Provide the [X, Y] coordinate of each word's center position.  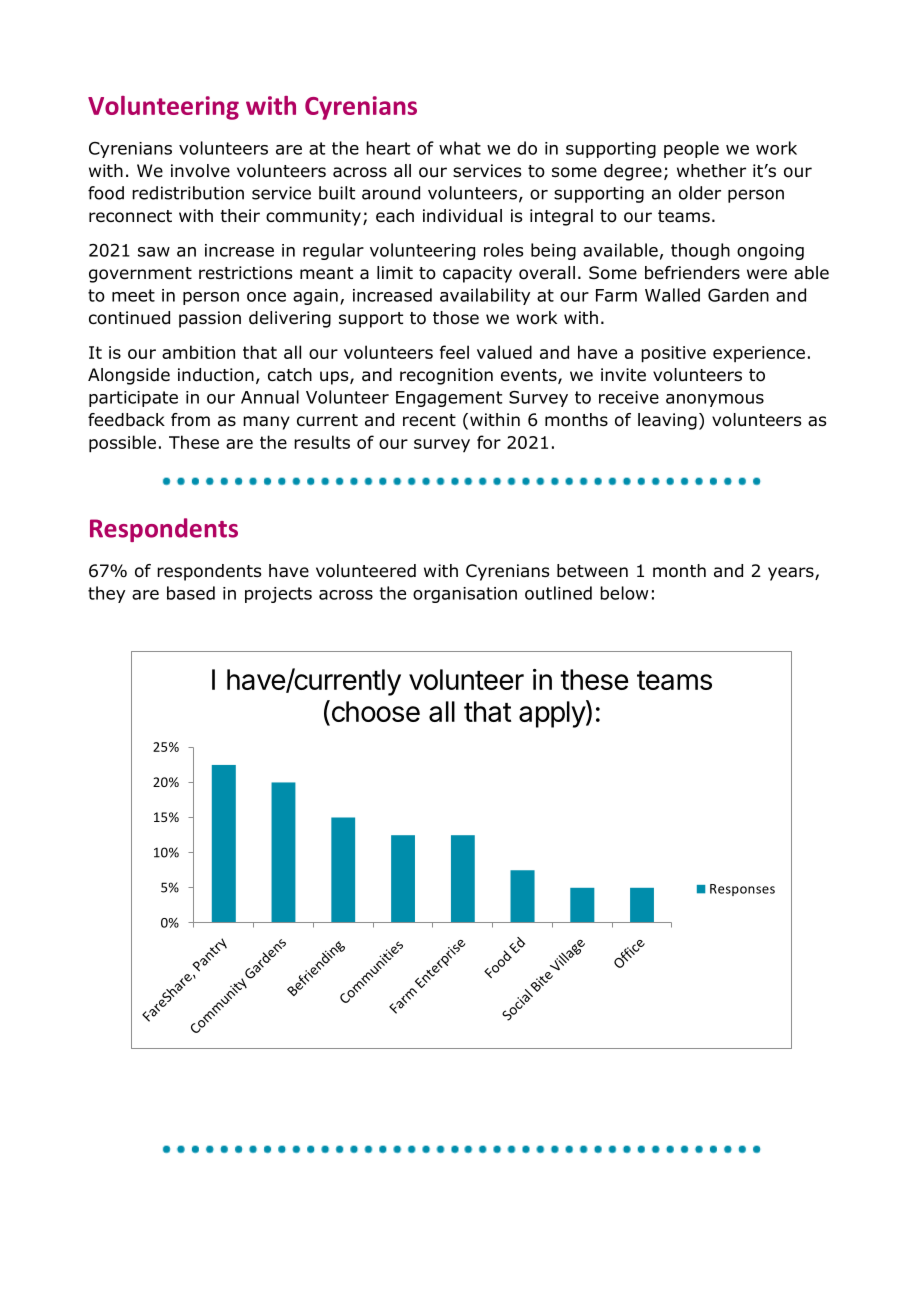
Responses [742, 890]
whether [711, 171]
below [624, 593]
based [191, 593]
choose [374, 712]
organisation [465, 595]
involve [200, 171]
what [460, 148]
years [792, 574]
